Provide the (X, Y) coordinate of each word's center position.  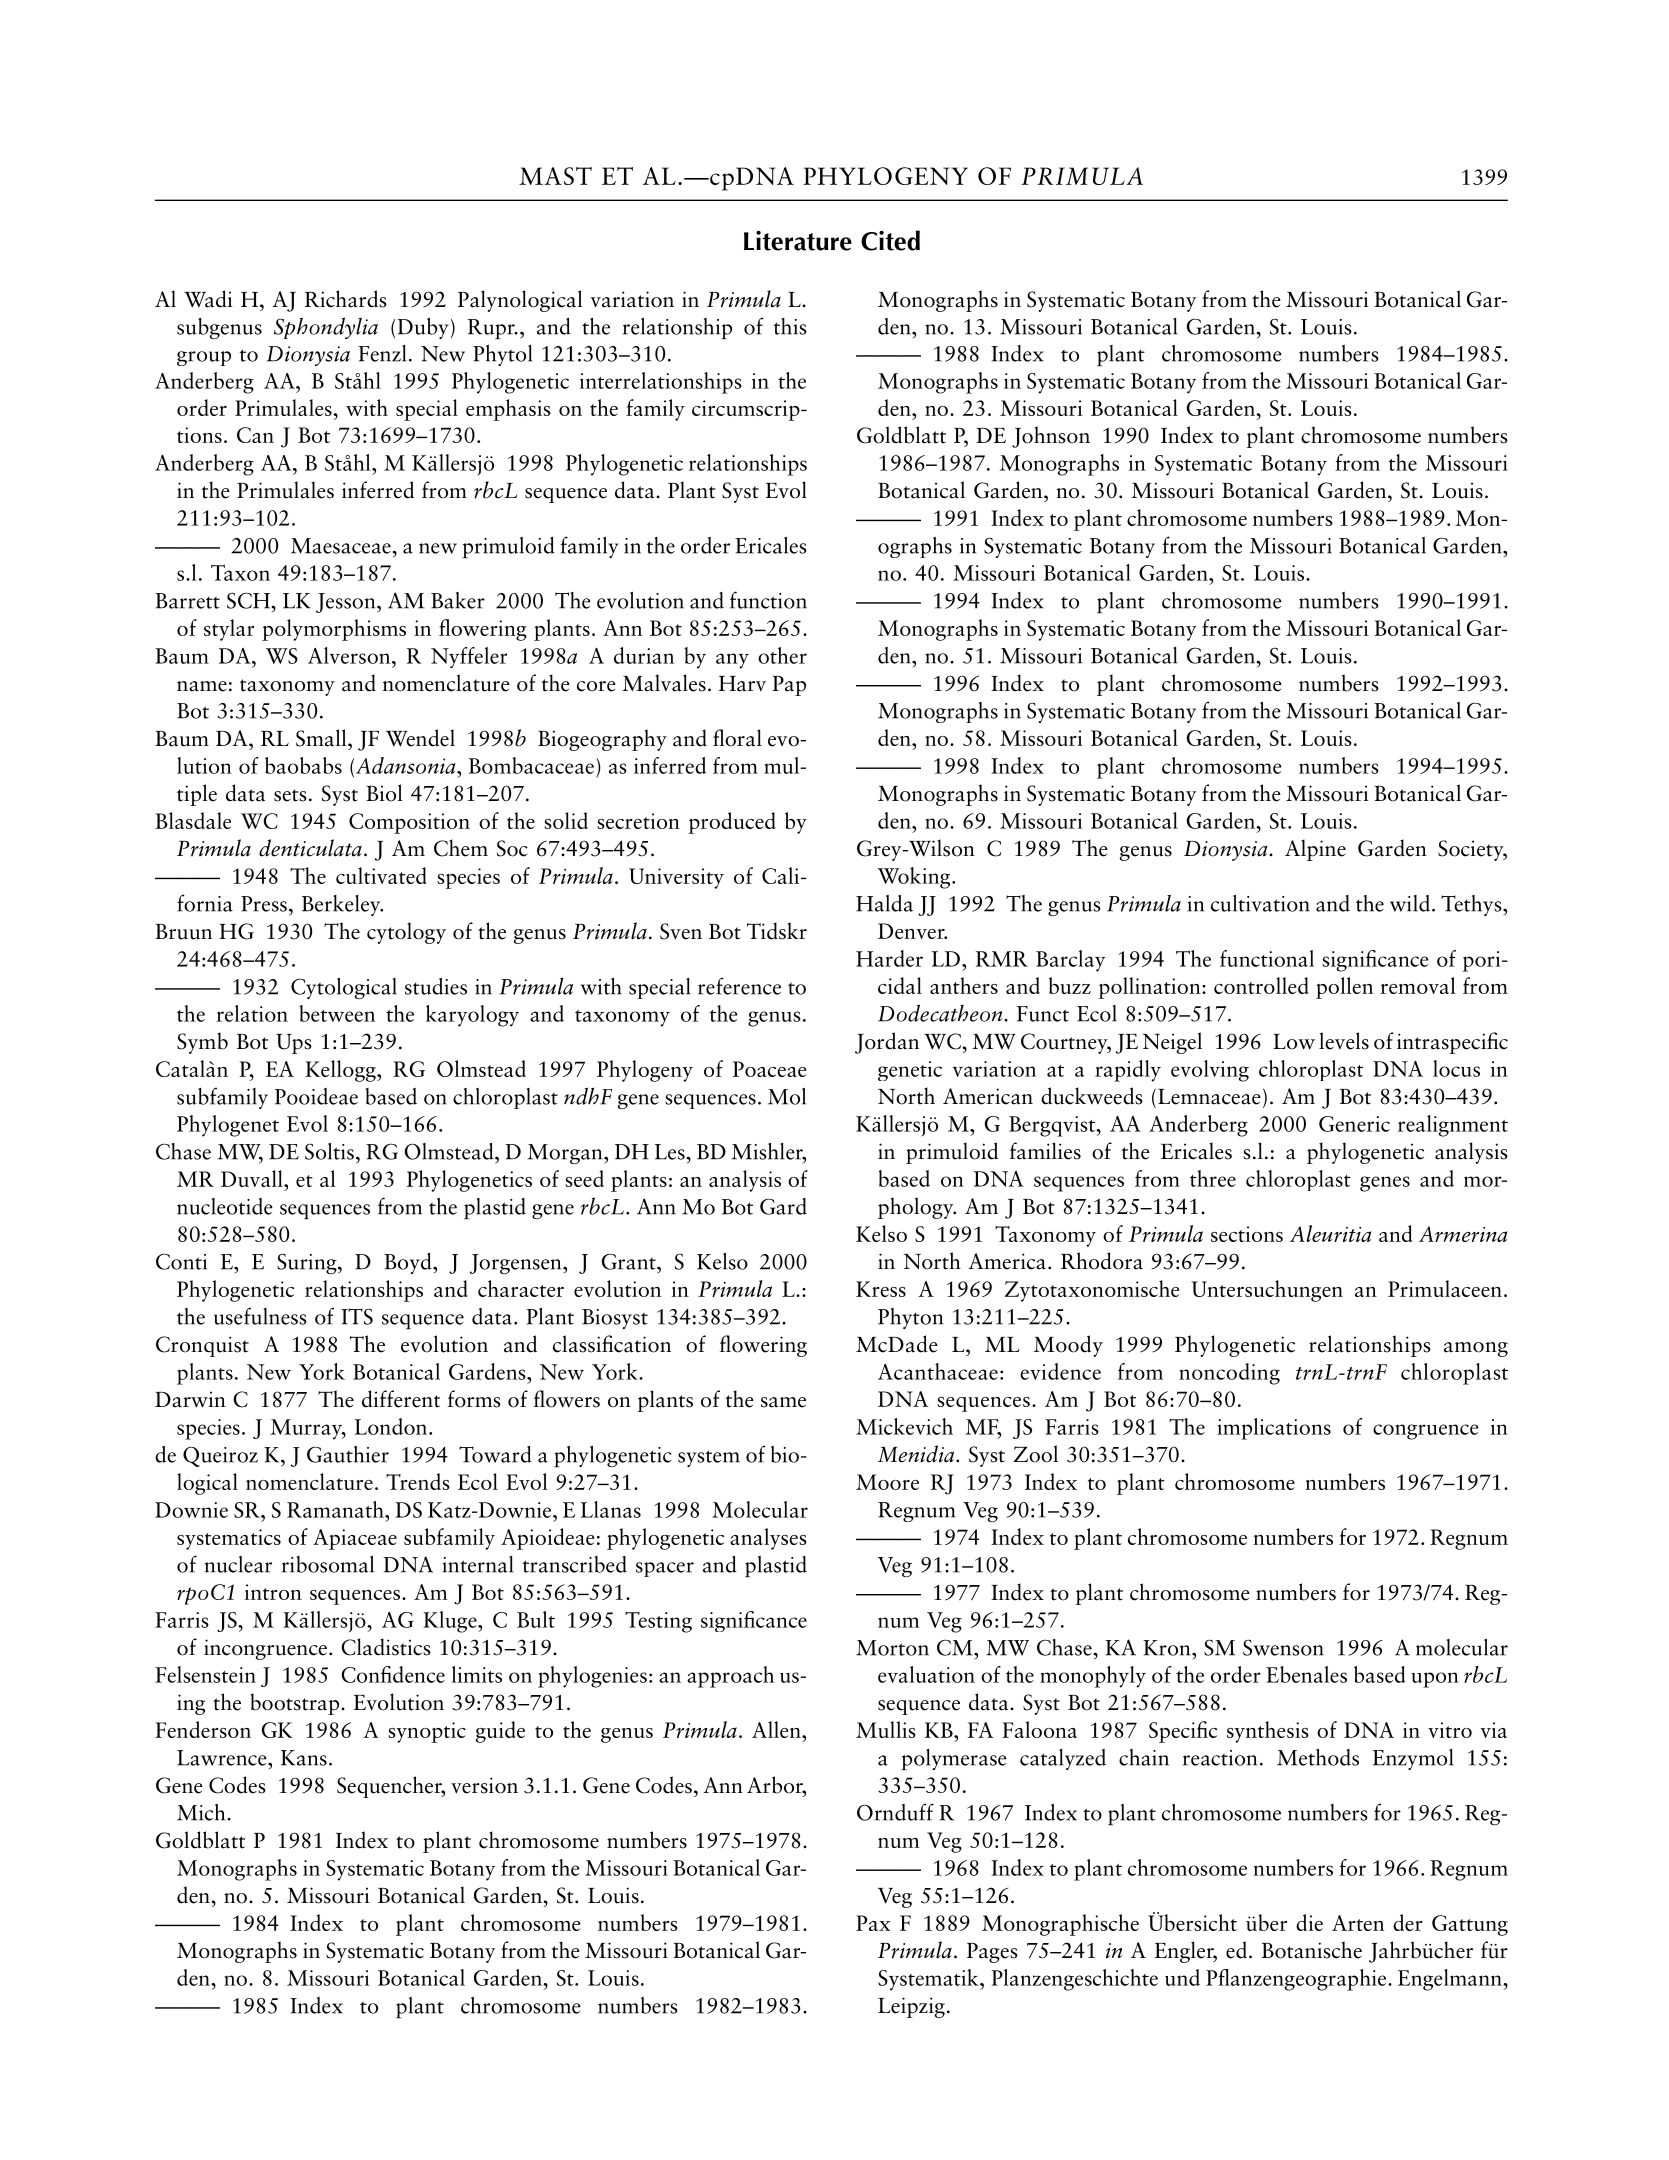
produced (732, 823)
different (401, 1399)
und (1182, 1977)
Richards (346, 299)
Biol (384, 793)
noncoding (1229, 1374)
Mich (202, 1812)
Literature (798, 240)
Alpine (1315, 850)
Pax (873, 1923)
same (783, 1402)
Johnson (1051, 437)
